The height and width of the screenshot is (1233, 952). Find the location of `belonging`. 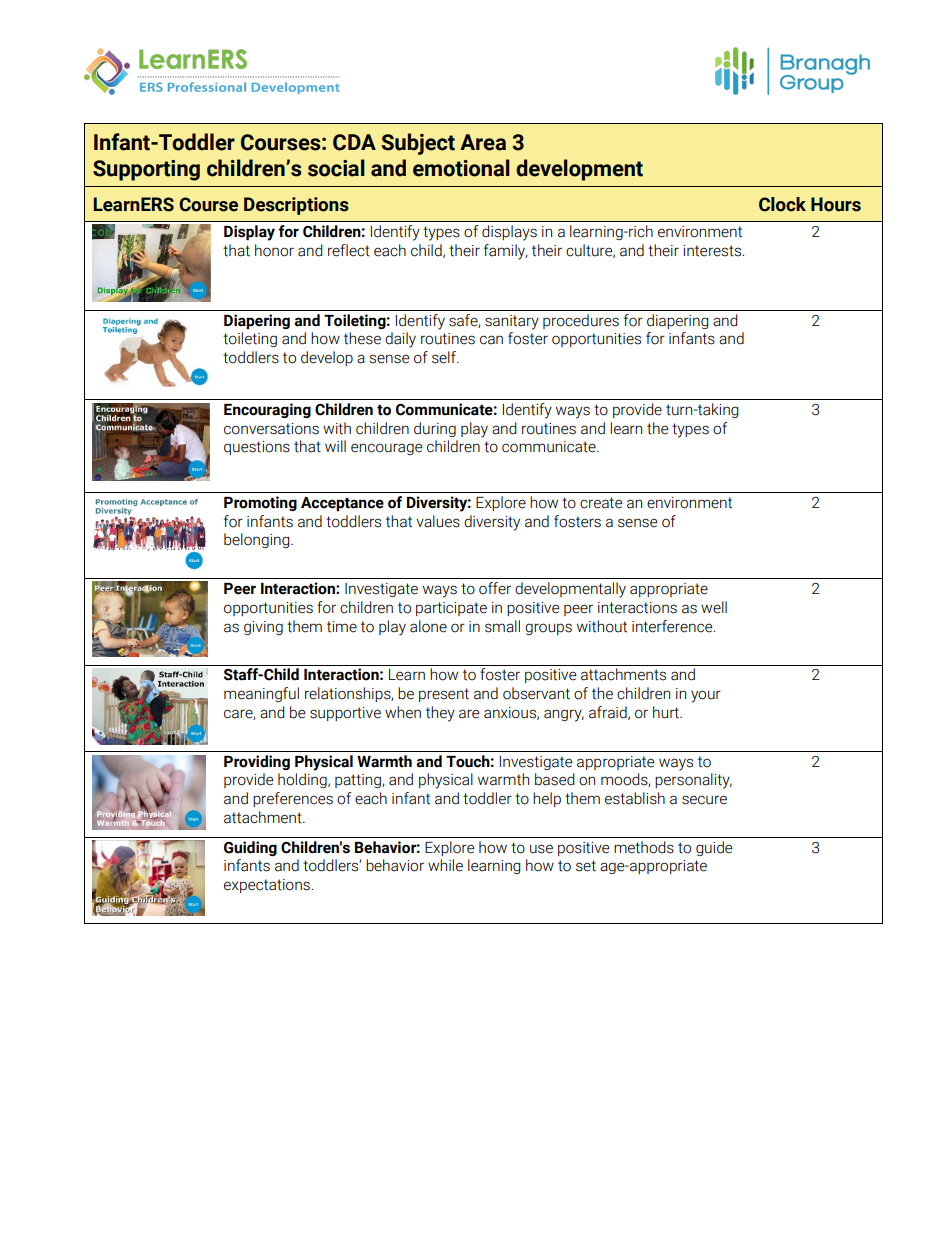

belonging is located at coordinates (258, 540).
